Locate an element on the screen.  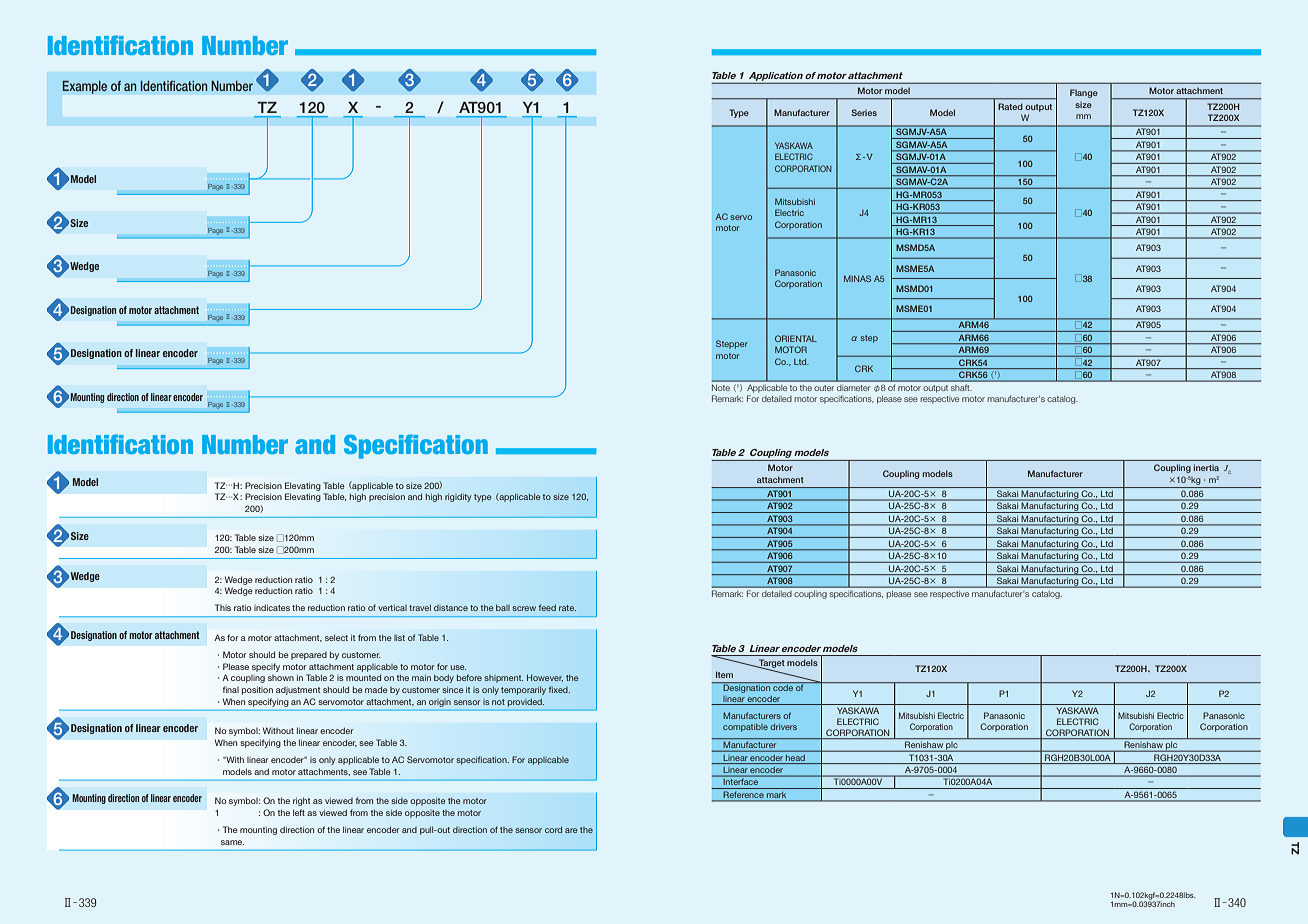
inertia is located at coordinates (1206, 467).
